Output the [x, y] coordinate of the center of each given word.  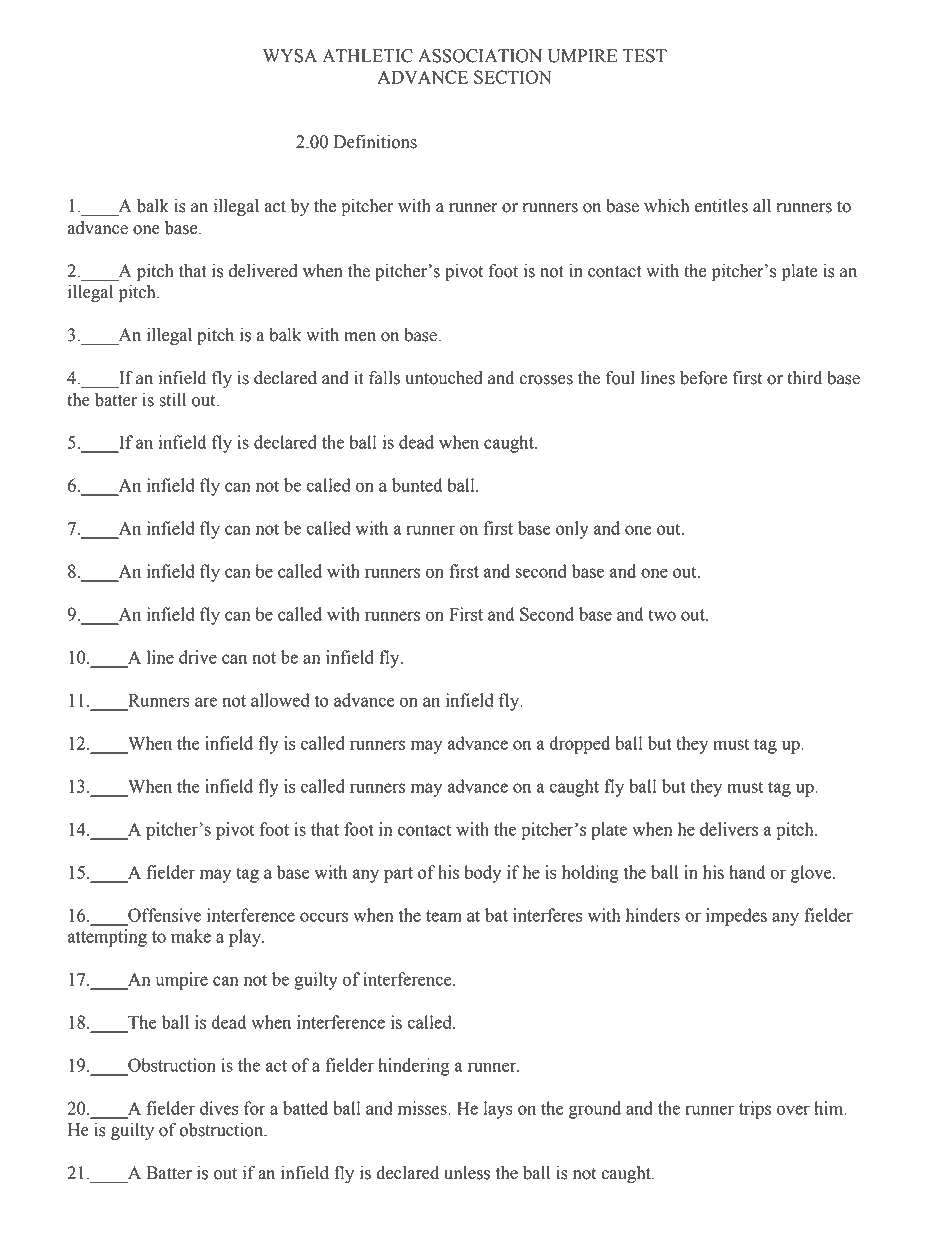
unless [467, 1173]
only [572, 530]
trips [755, 1110]
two [662, 615]
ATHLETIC [367, 56]
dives [219, 1108]
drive [198, 657]
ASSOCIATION [480, 56]
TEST [644, 56]
